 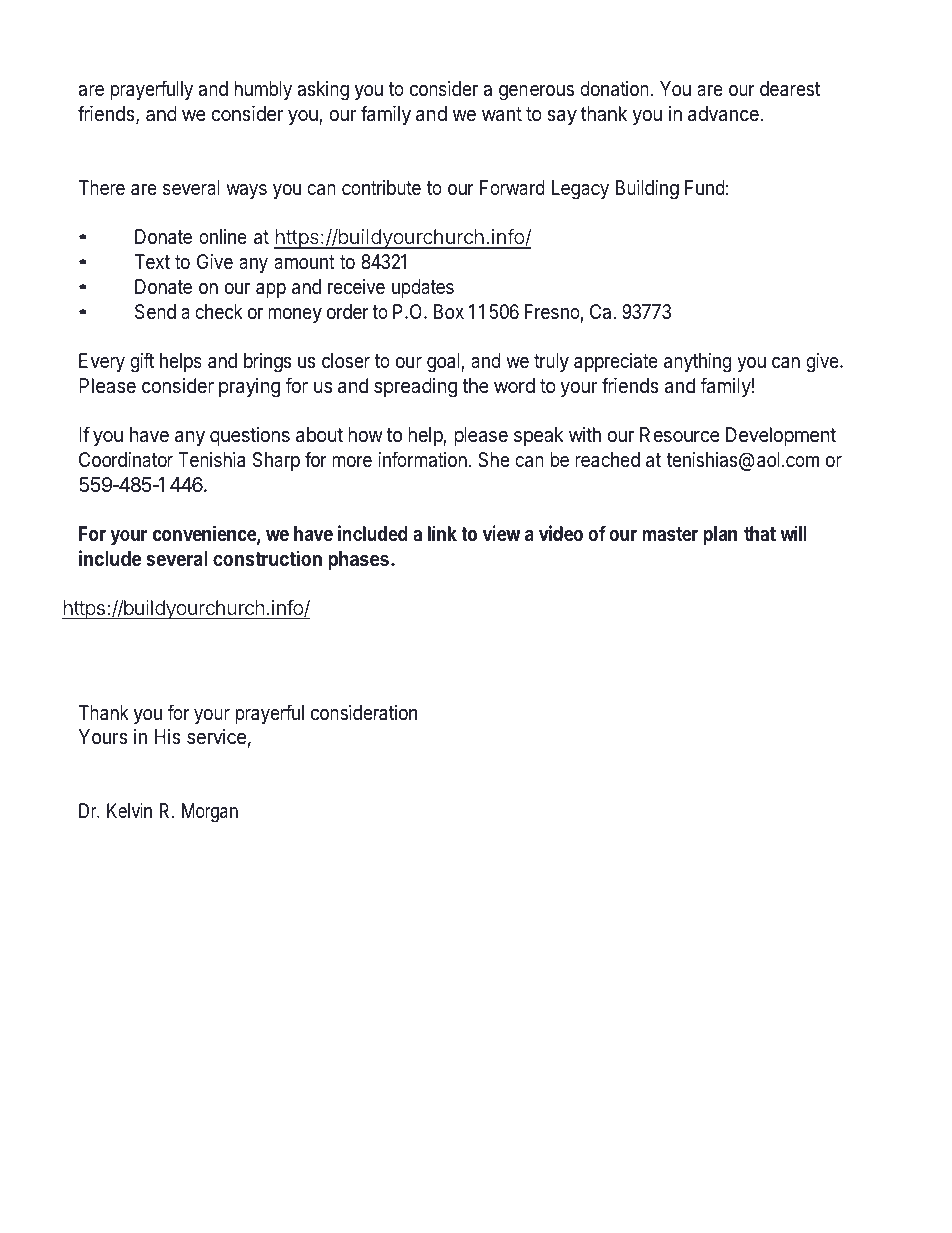 I want to click on want, so click(x=502, y=114).
